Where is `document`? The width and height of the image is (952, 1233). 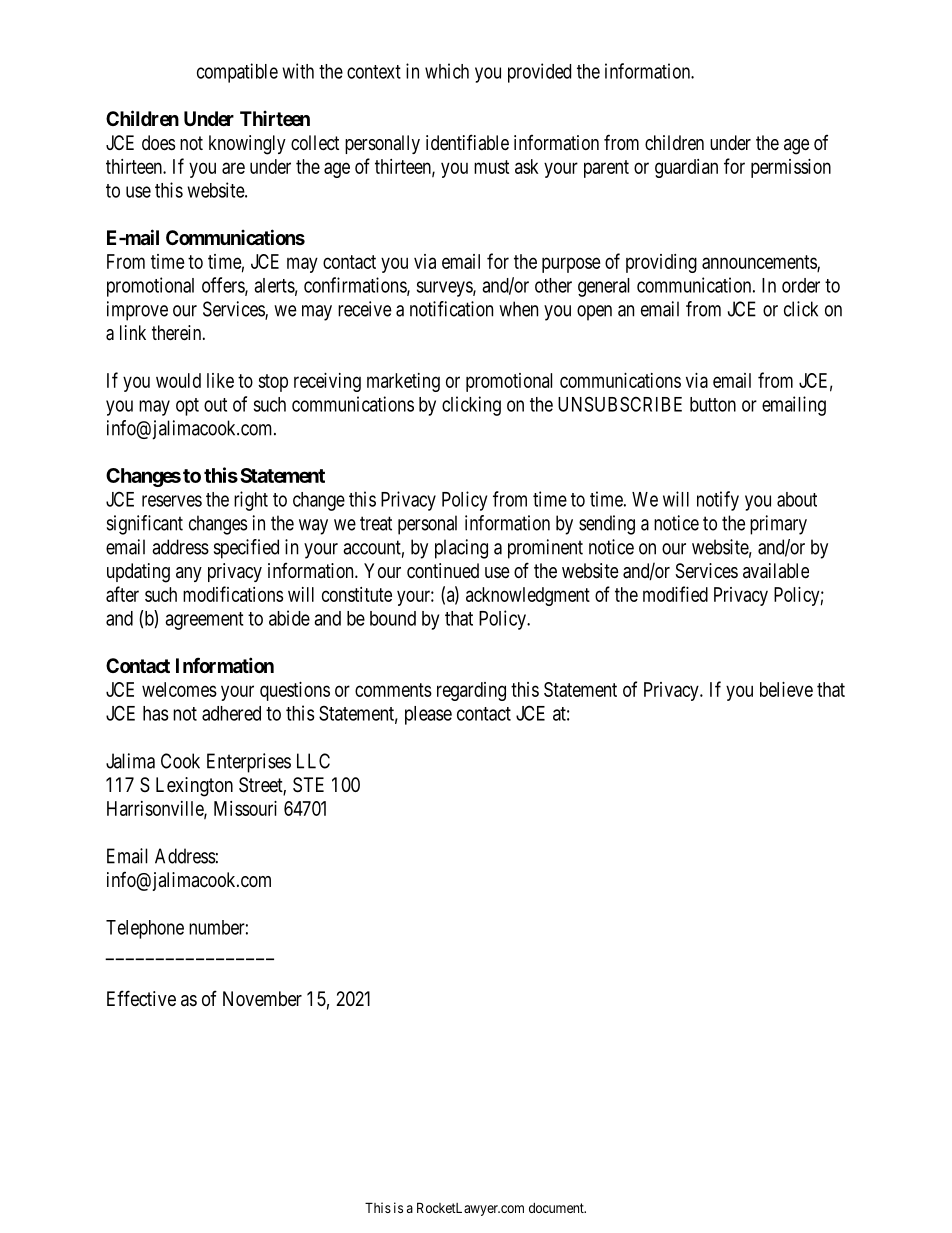
document is located at coordinates (557, 1208).
